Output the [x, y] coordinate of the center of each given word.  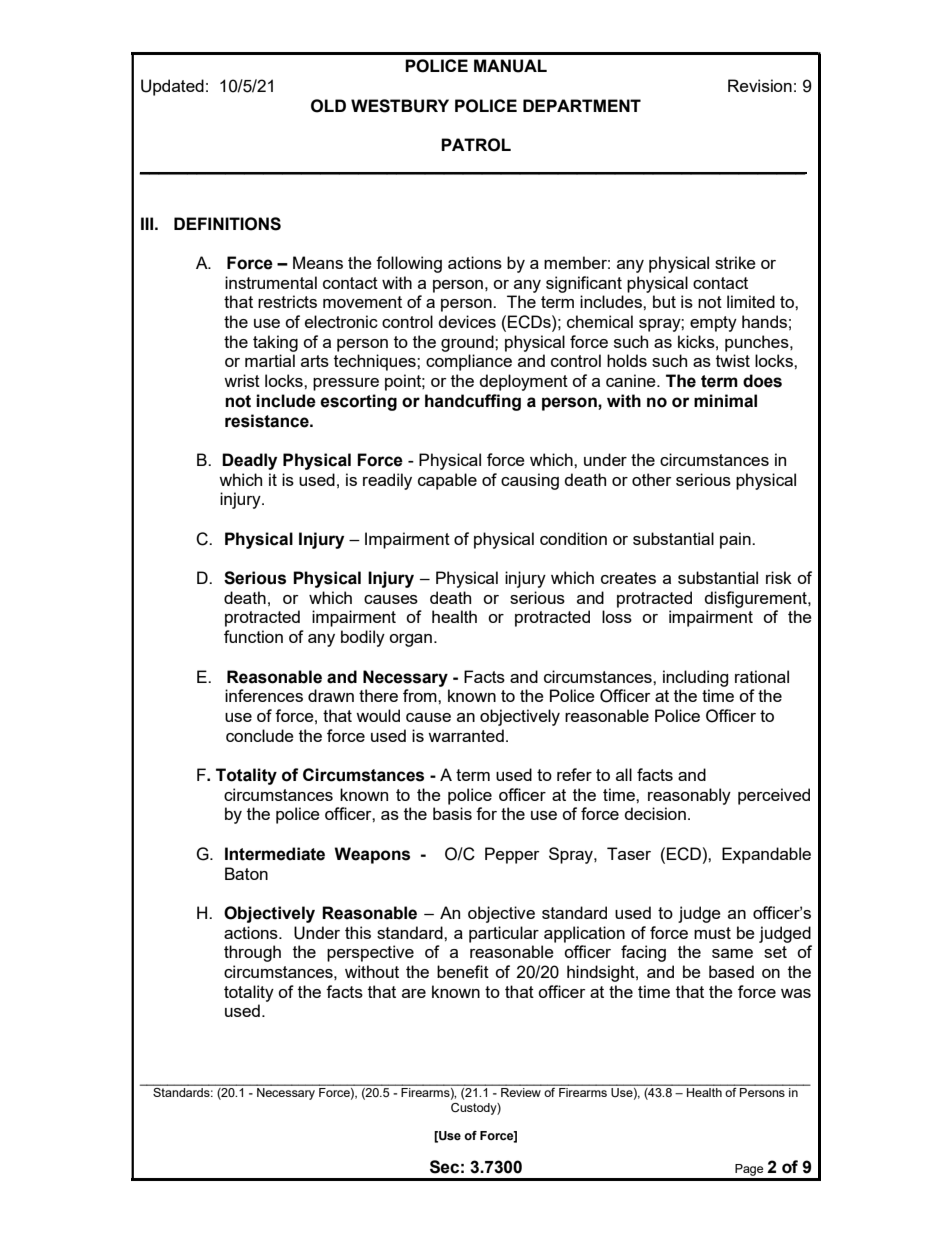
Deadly [249, 461]
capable [447, 481]
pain [736, 540]
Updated [172, 87]
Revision [760, 85]
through [252, 953]
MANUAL [510, 66]
